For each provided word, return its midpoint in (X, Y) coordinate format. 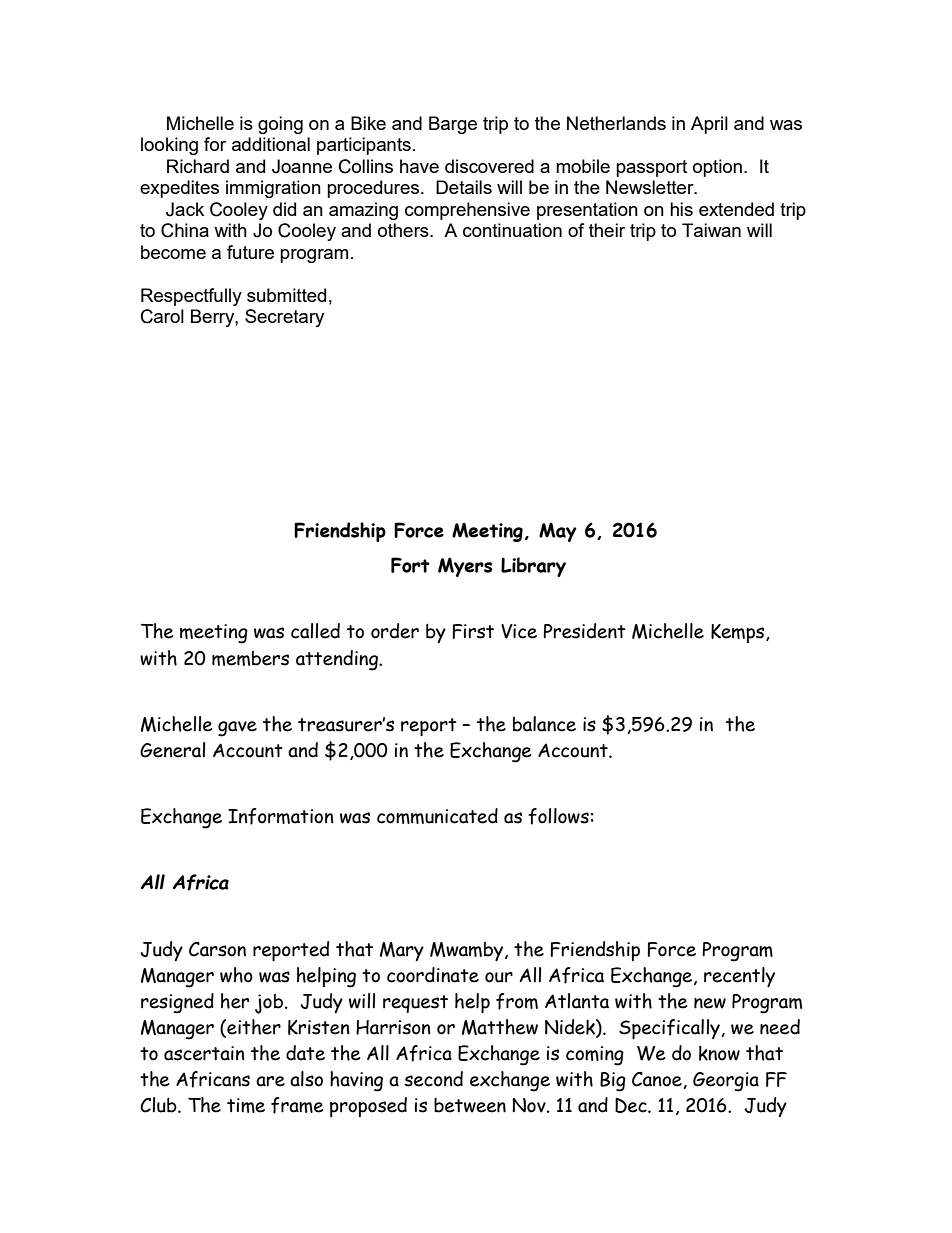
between (470, 1105)
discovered (489, 166)
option (717, 168)
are (270, 1081)
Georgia (726, 1082)
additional (271, 144)
